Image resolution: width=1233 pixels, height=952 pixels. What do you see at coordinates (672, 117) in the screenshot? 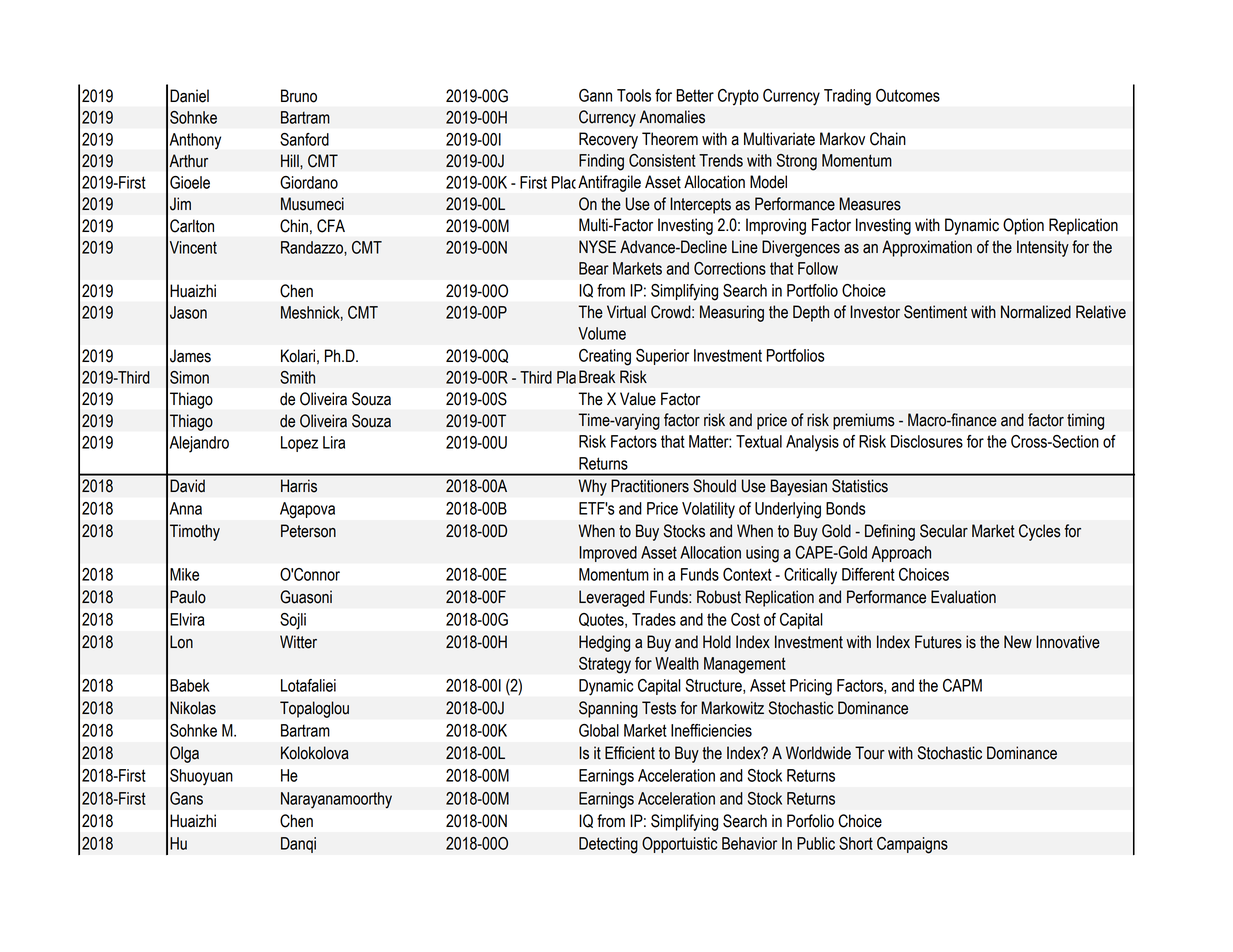
I see `Anomalies` at bounding box center [672, 117].
